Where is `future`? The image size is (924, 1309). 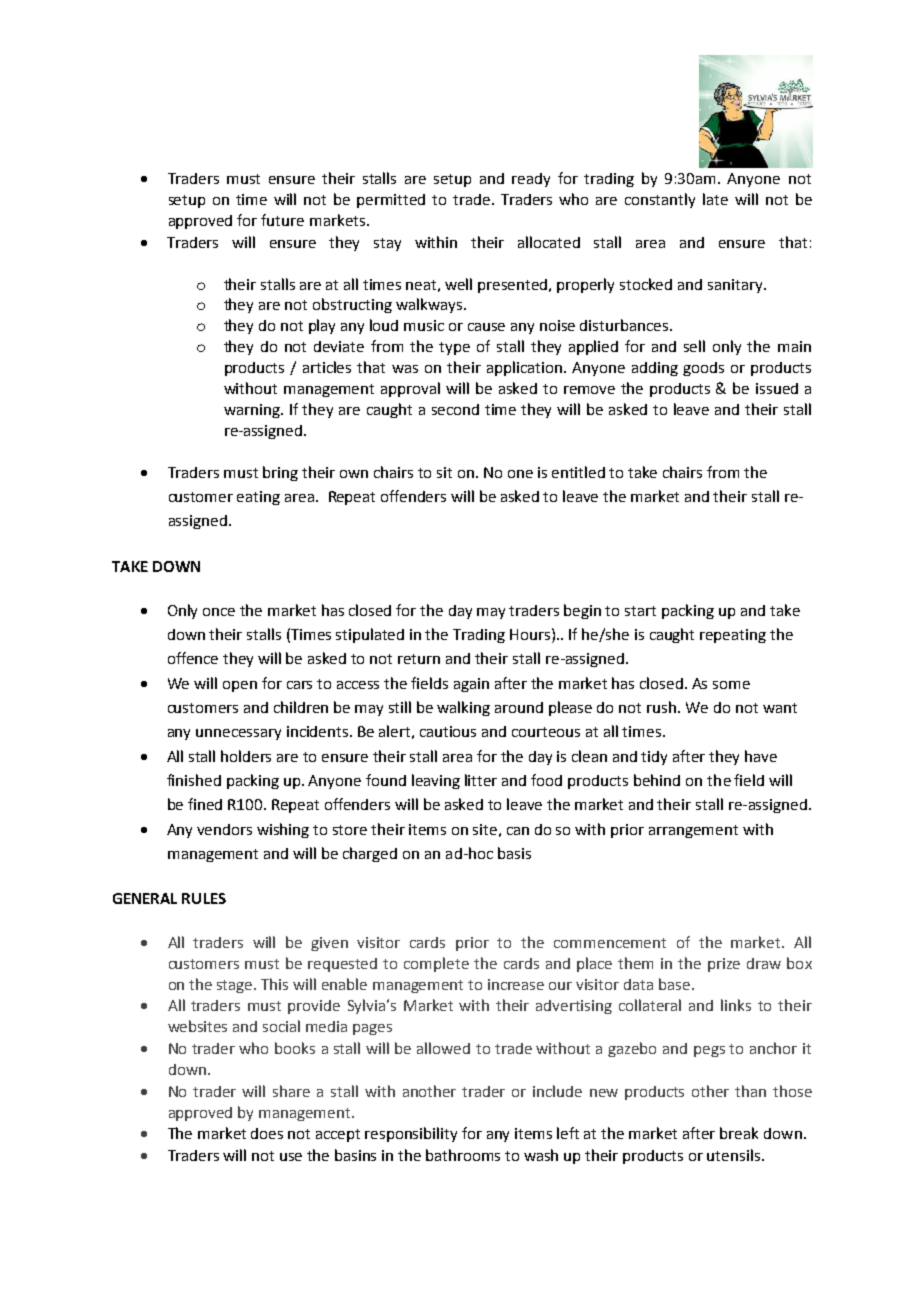 future is located at coordinates (282, 220).
